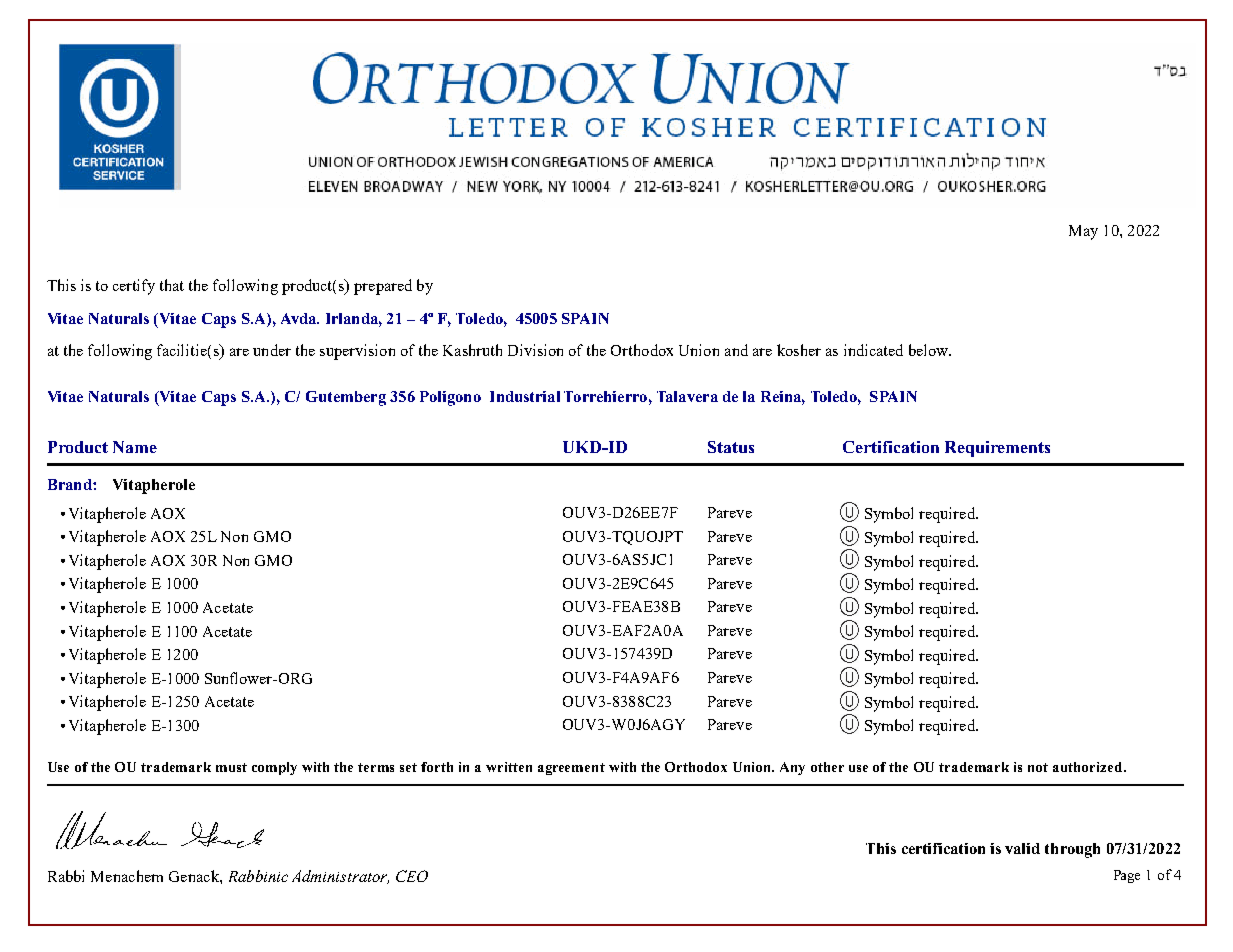 The image size is (1233, 952). I want to click on Genack, so click(195, 876).
